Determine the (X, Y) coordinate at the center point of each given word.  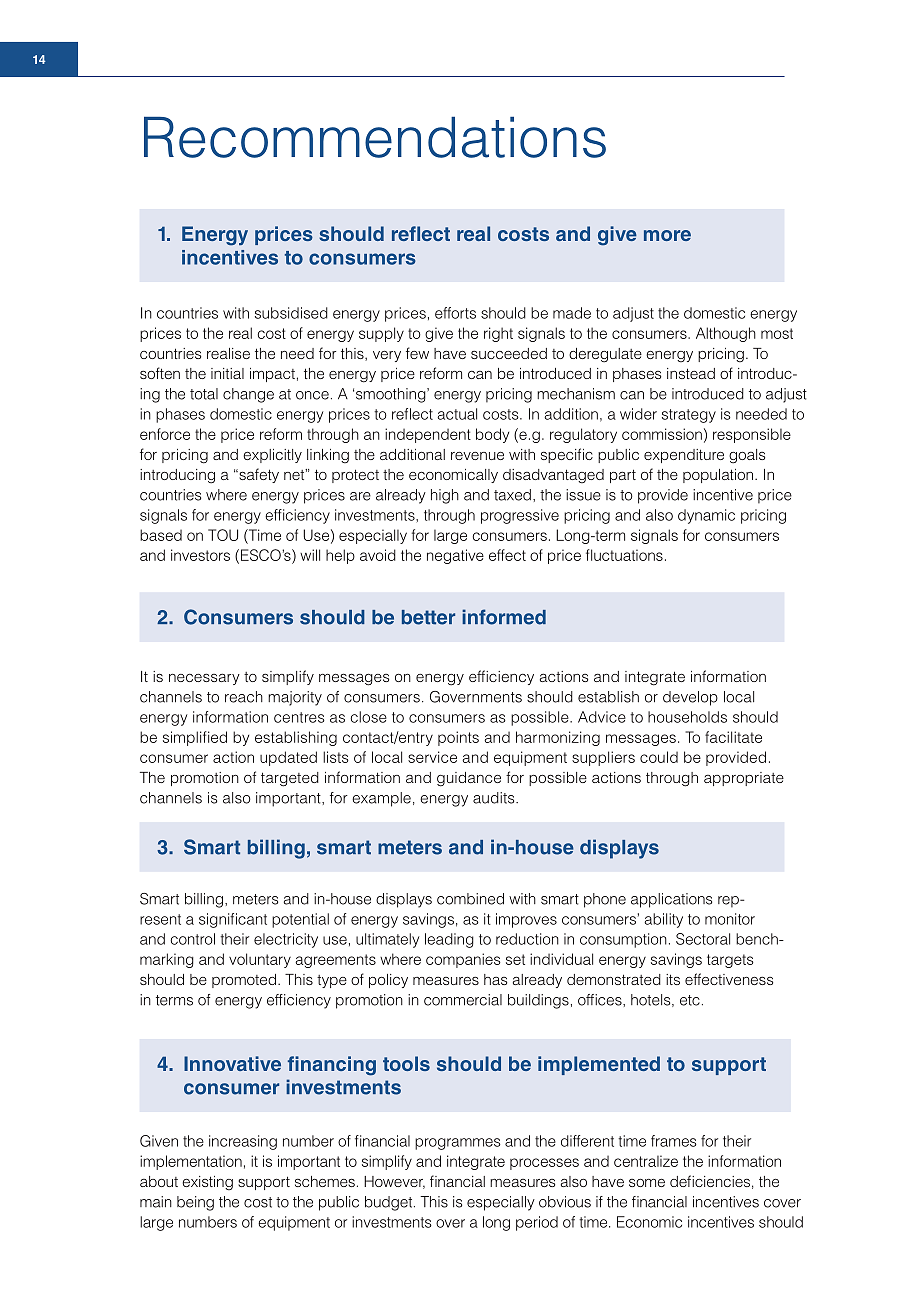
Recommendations (375, 137)
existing (207, 1183)
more (667, 235)
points (458, 738)
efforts (455, 313)
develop (690, 698)
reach (244, 697)
